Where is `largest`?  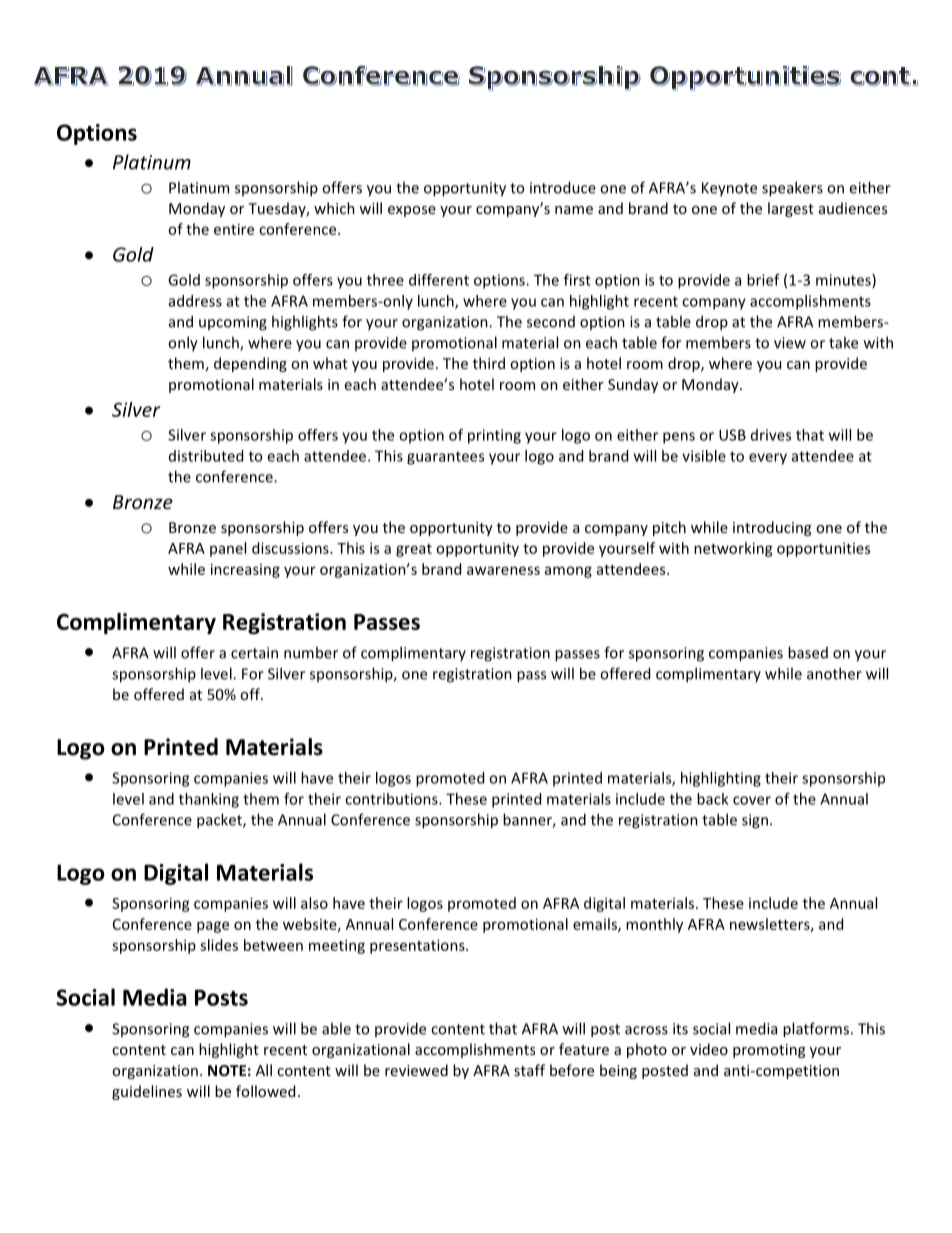
largest is located at coordinates (791, 209).
